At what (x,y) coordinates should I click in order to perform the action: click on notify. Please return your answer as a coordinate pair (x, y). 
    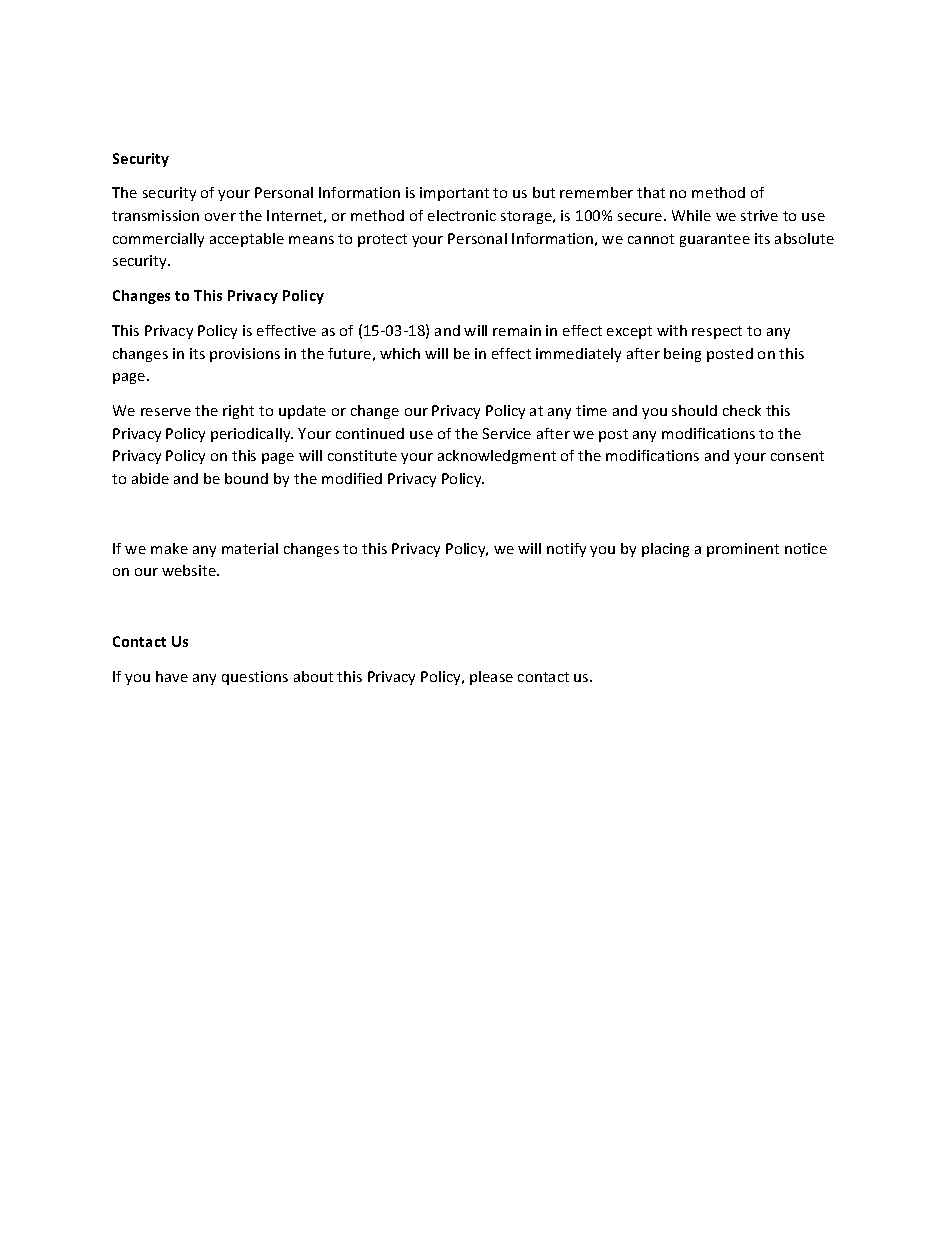
    Looking at the image, I should click on (566, 550).
